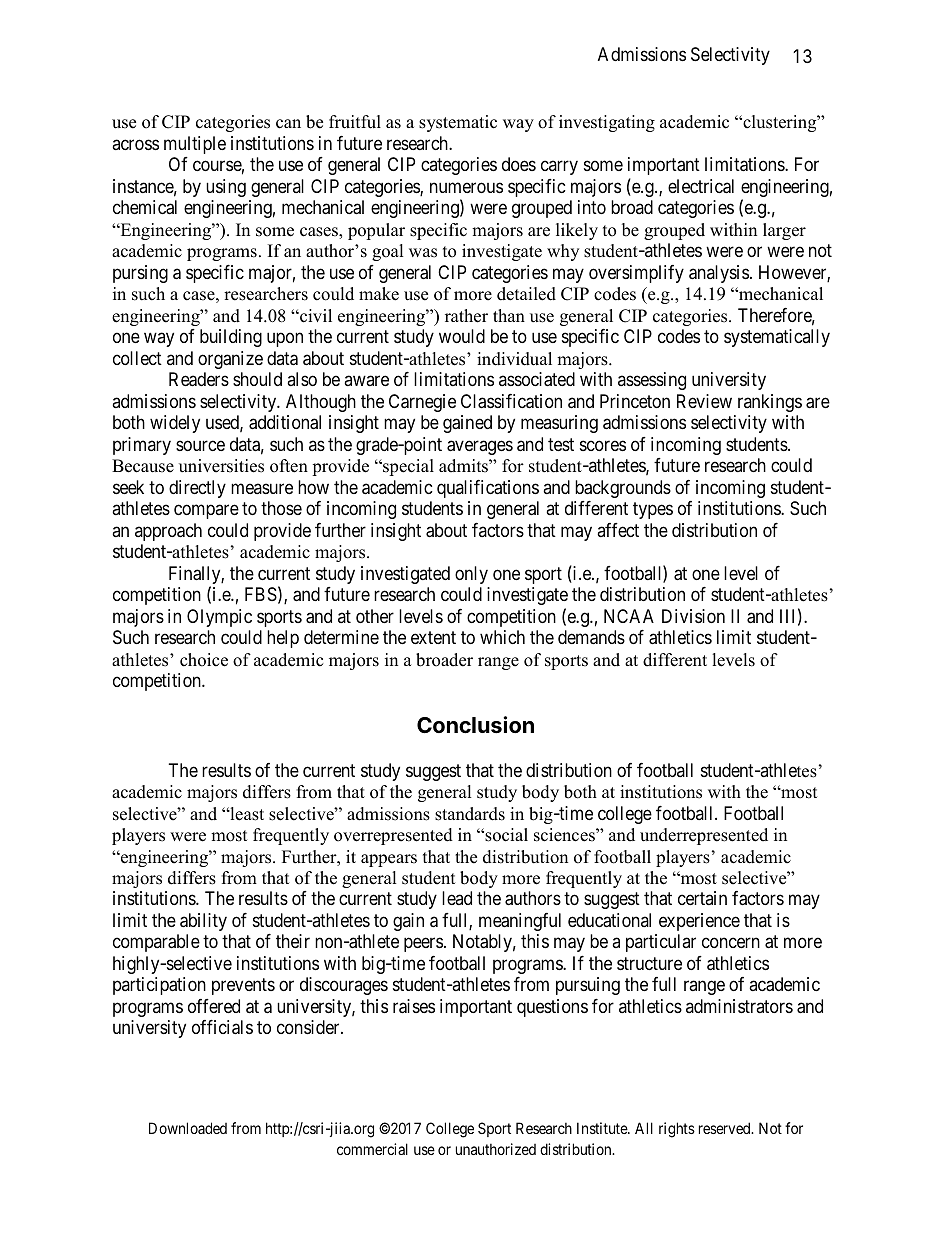 This image has width=952, height=1233. I want to click on help, so click(283, 639).
